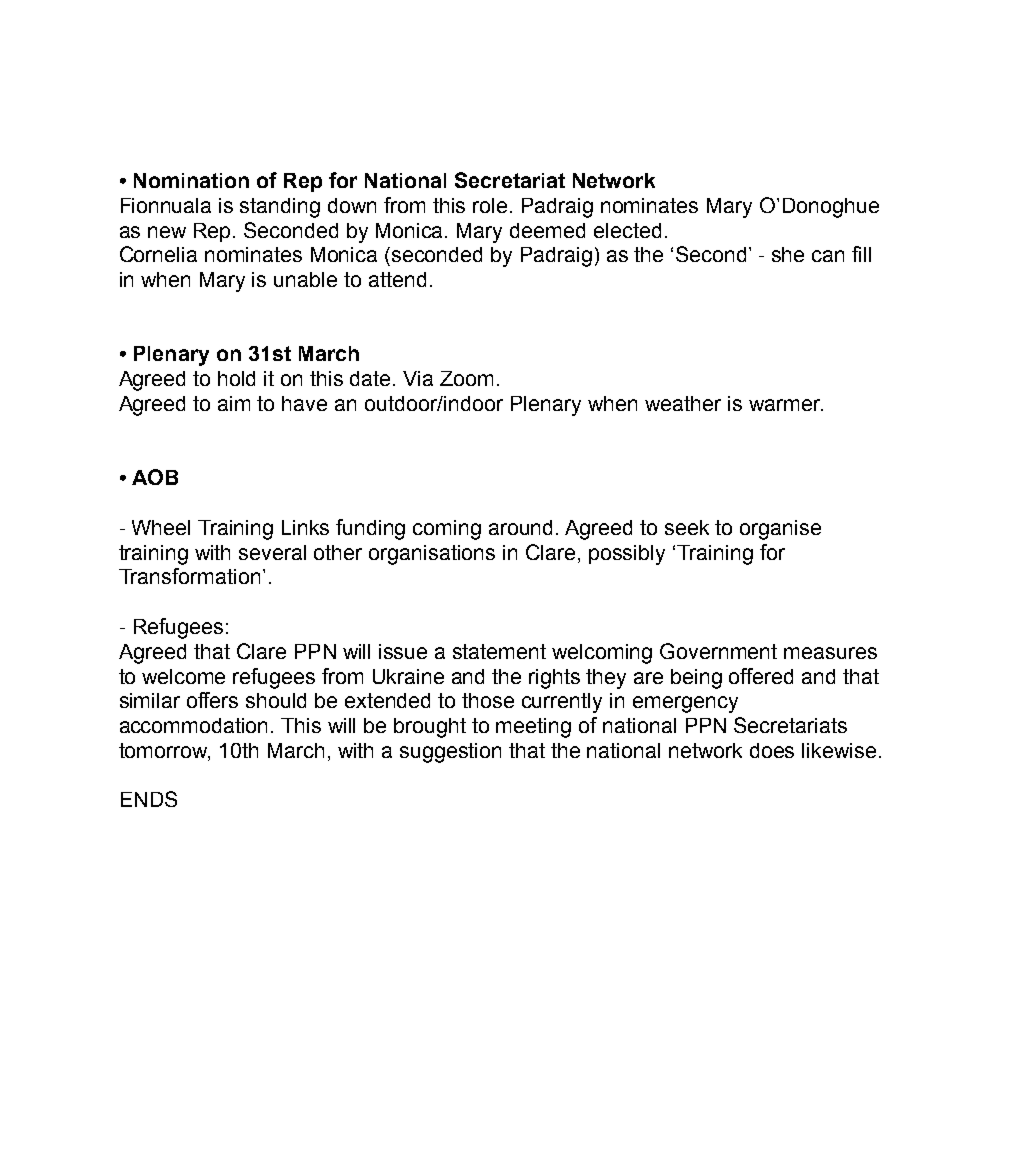 The width and height of the screenshot is (1010, 1176). I want to click on suggestion, so click(450, 753).
